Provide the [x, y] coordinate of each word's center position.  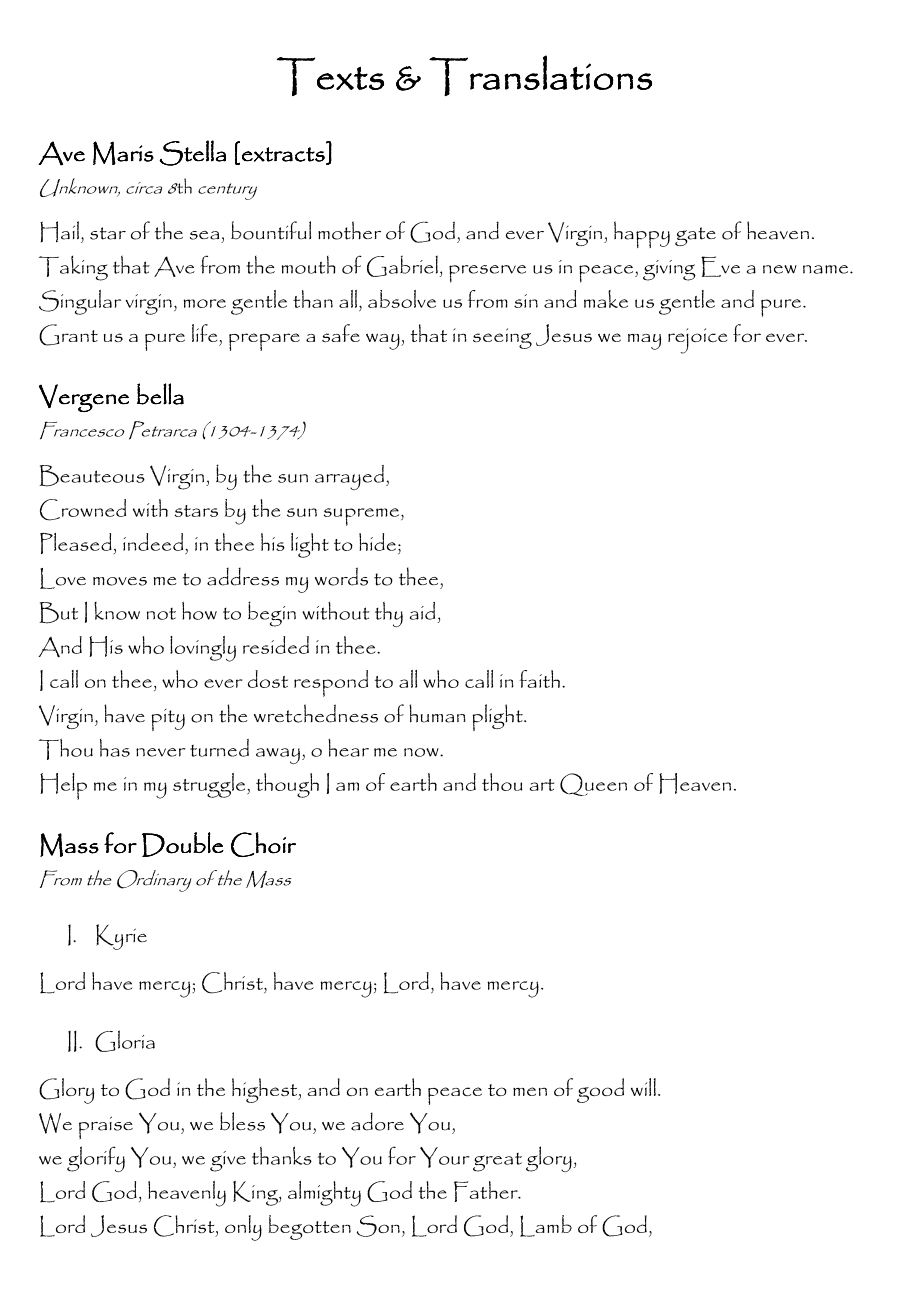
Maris [123, 153]
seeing [502, 338]
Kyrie [121, 937]
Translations [540, 75]
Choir [263, 844]
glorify [96, 1159]
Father [487, 1191]
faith [539, 679]
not [161, 614]
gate [695, 236]
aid [422, 611]
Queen [593, 784]
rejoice [697, 341]
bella [160, 394]
